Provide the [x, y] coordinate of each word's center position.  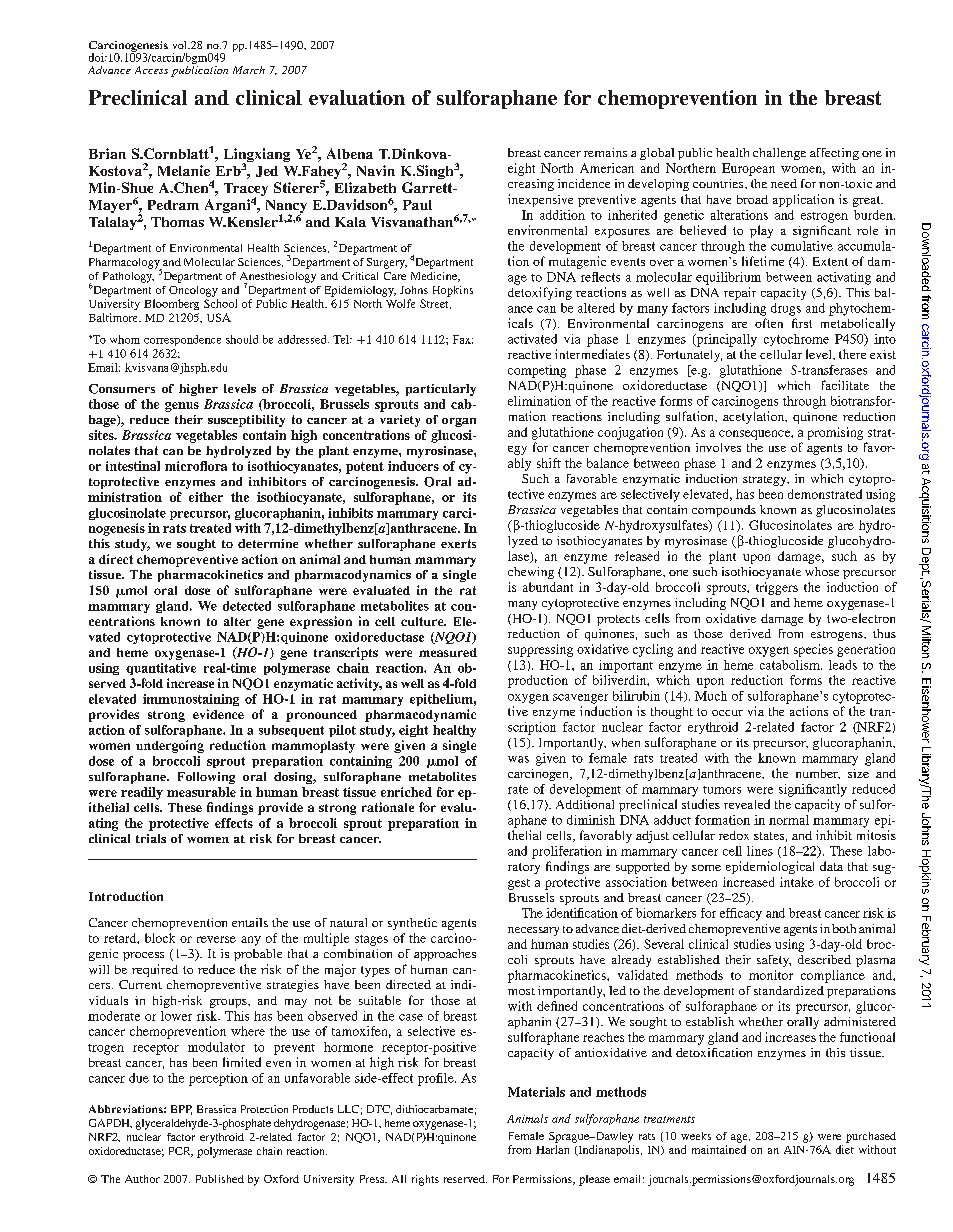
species [813, 650]
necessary [533, 931]
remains [605, 152]
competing [537, 371]
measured [448, 652]
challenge [779, 154]
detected [247, 606]
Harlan [552, 1149]
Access [151, 70]
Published [220, 1179]
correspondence [182, 340]
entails [250, 922]
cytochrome [796, 340]
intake [797, 882]
